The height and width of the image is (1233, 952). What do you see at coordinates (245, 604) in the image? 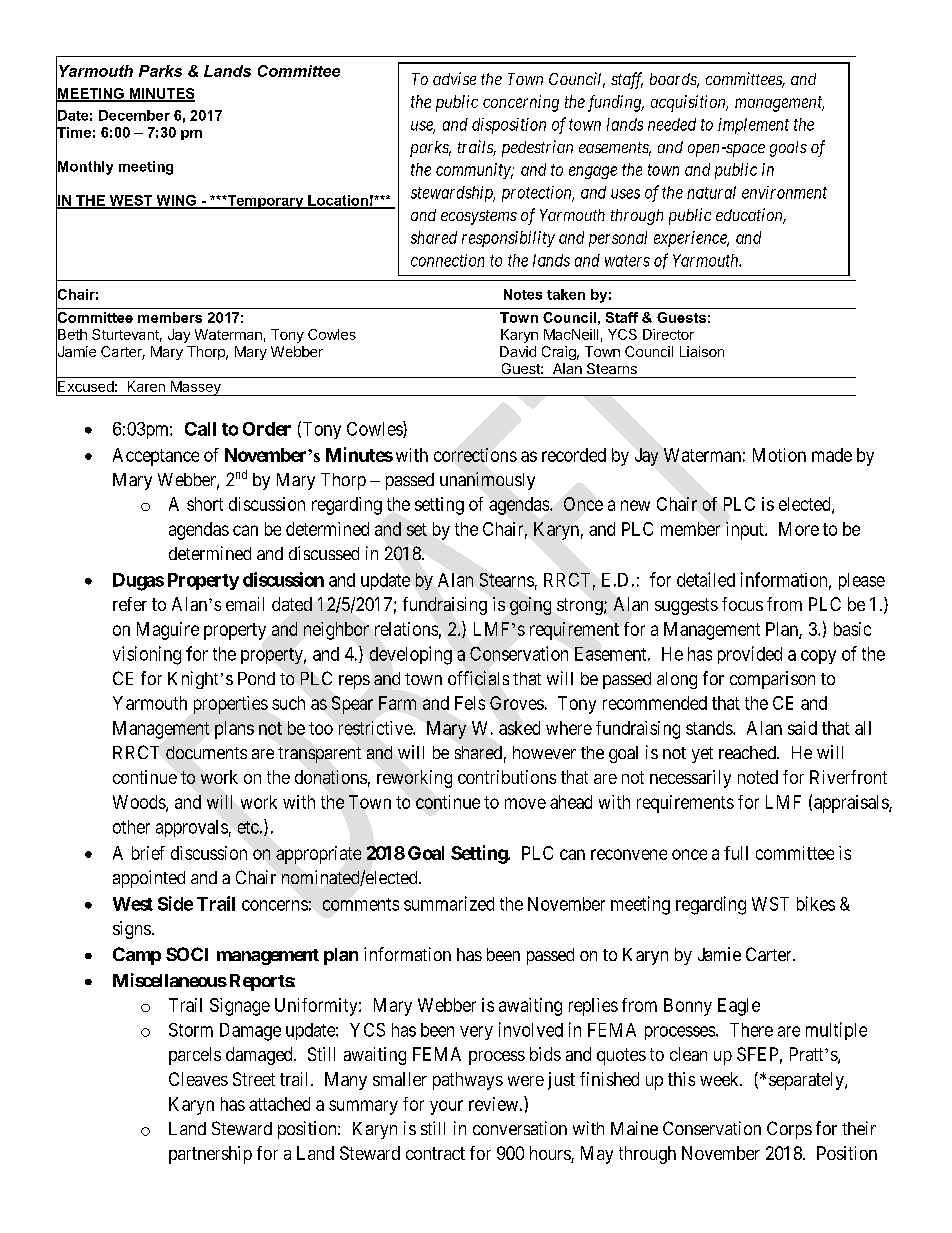
I see `email` at bounding box center [245, 604].
